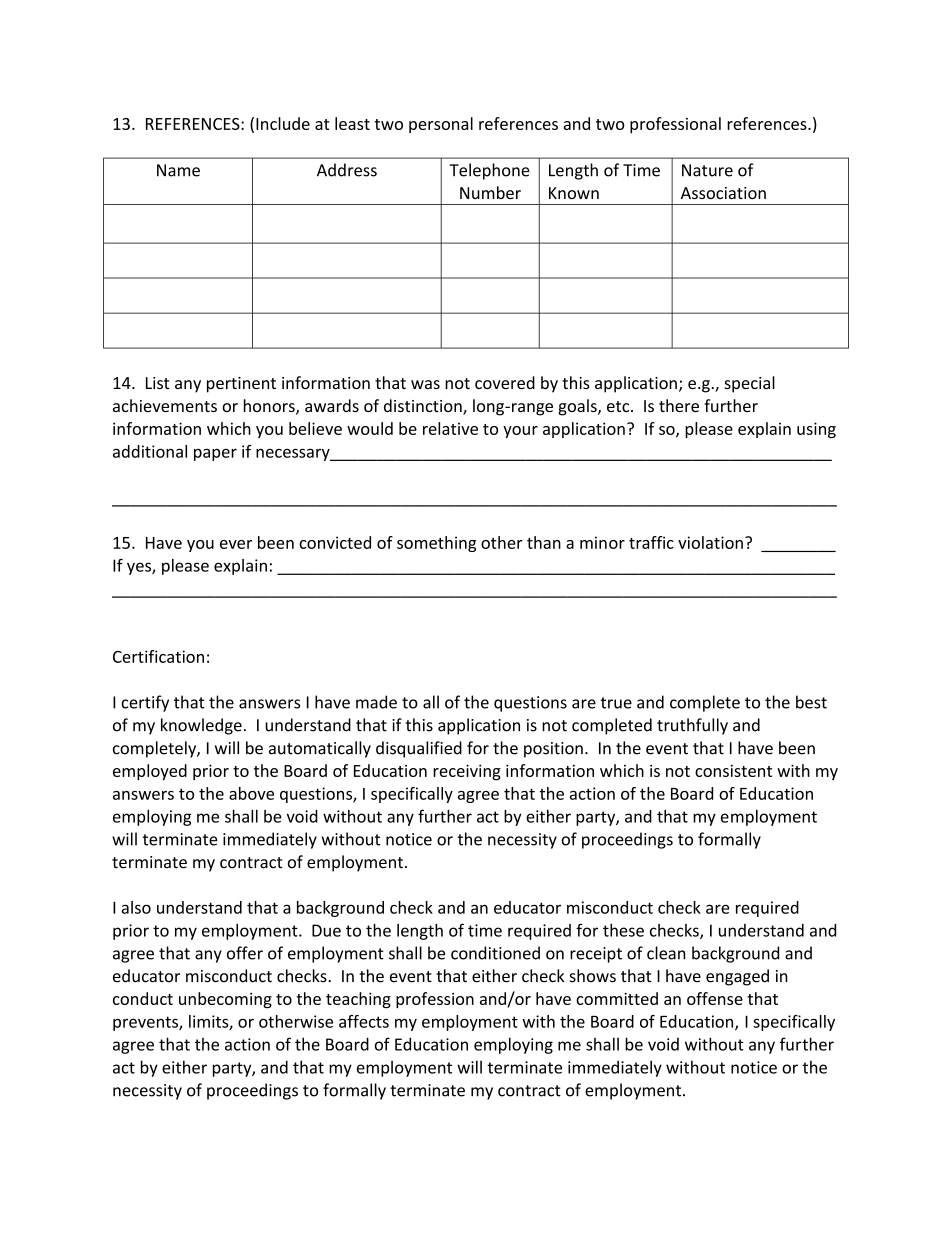 The width and height of the screenshot is (952, 1233). Describe the element at coordinates (178, 170) in the screenshot. I see `Name` at that location.
